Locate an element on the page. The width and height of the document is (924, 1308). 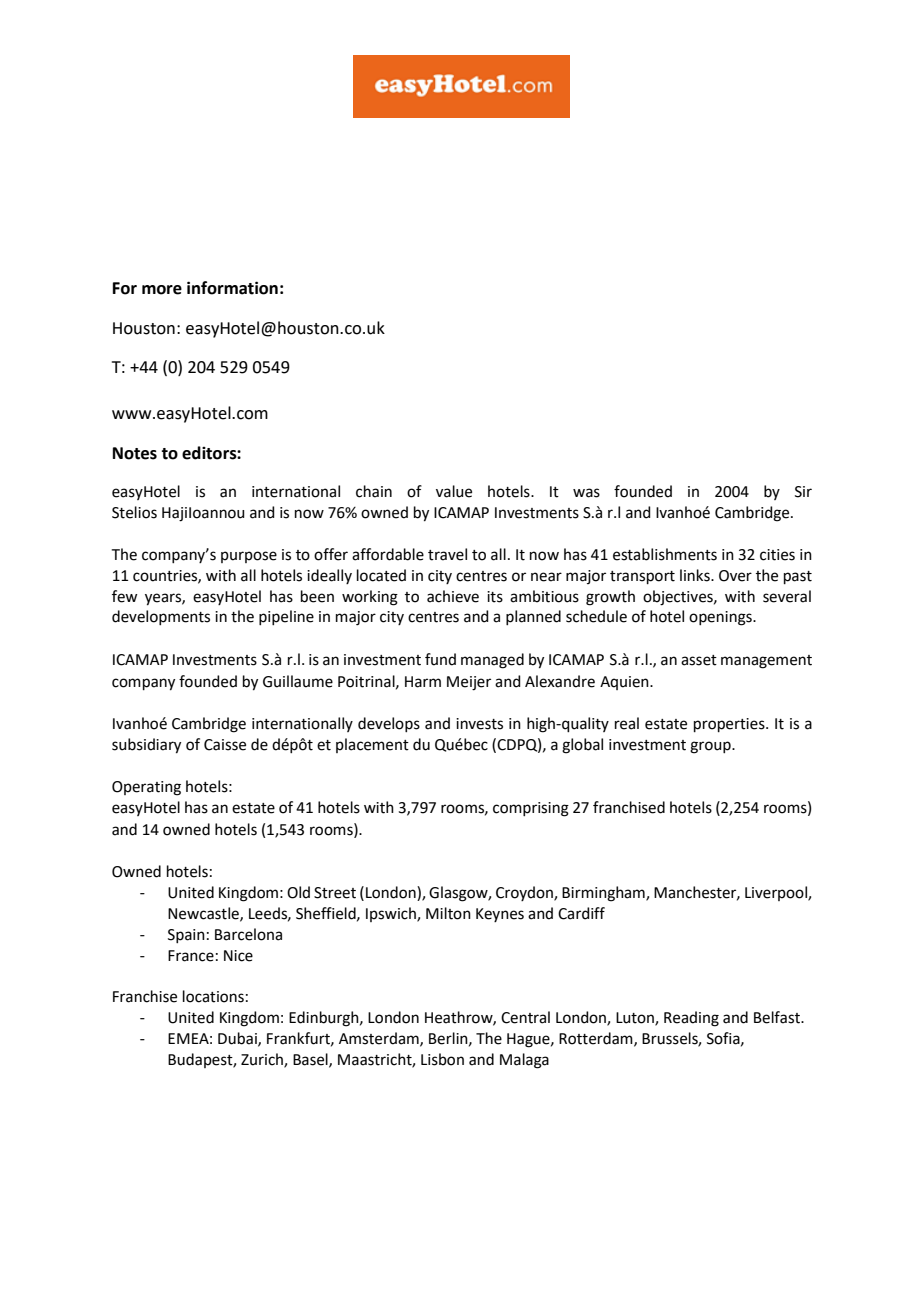
asset is located at coordinates (699, 660).
